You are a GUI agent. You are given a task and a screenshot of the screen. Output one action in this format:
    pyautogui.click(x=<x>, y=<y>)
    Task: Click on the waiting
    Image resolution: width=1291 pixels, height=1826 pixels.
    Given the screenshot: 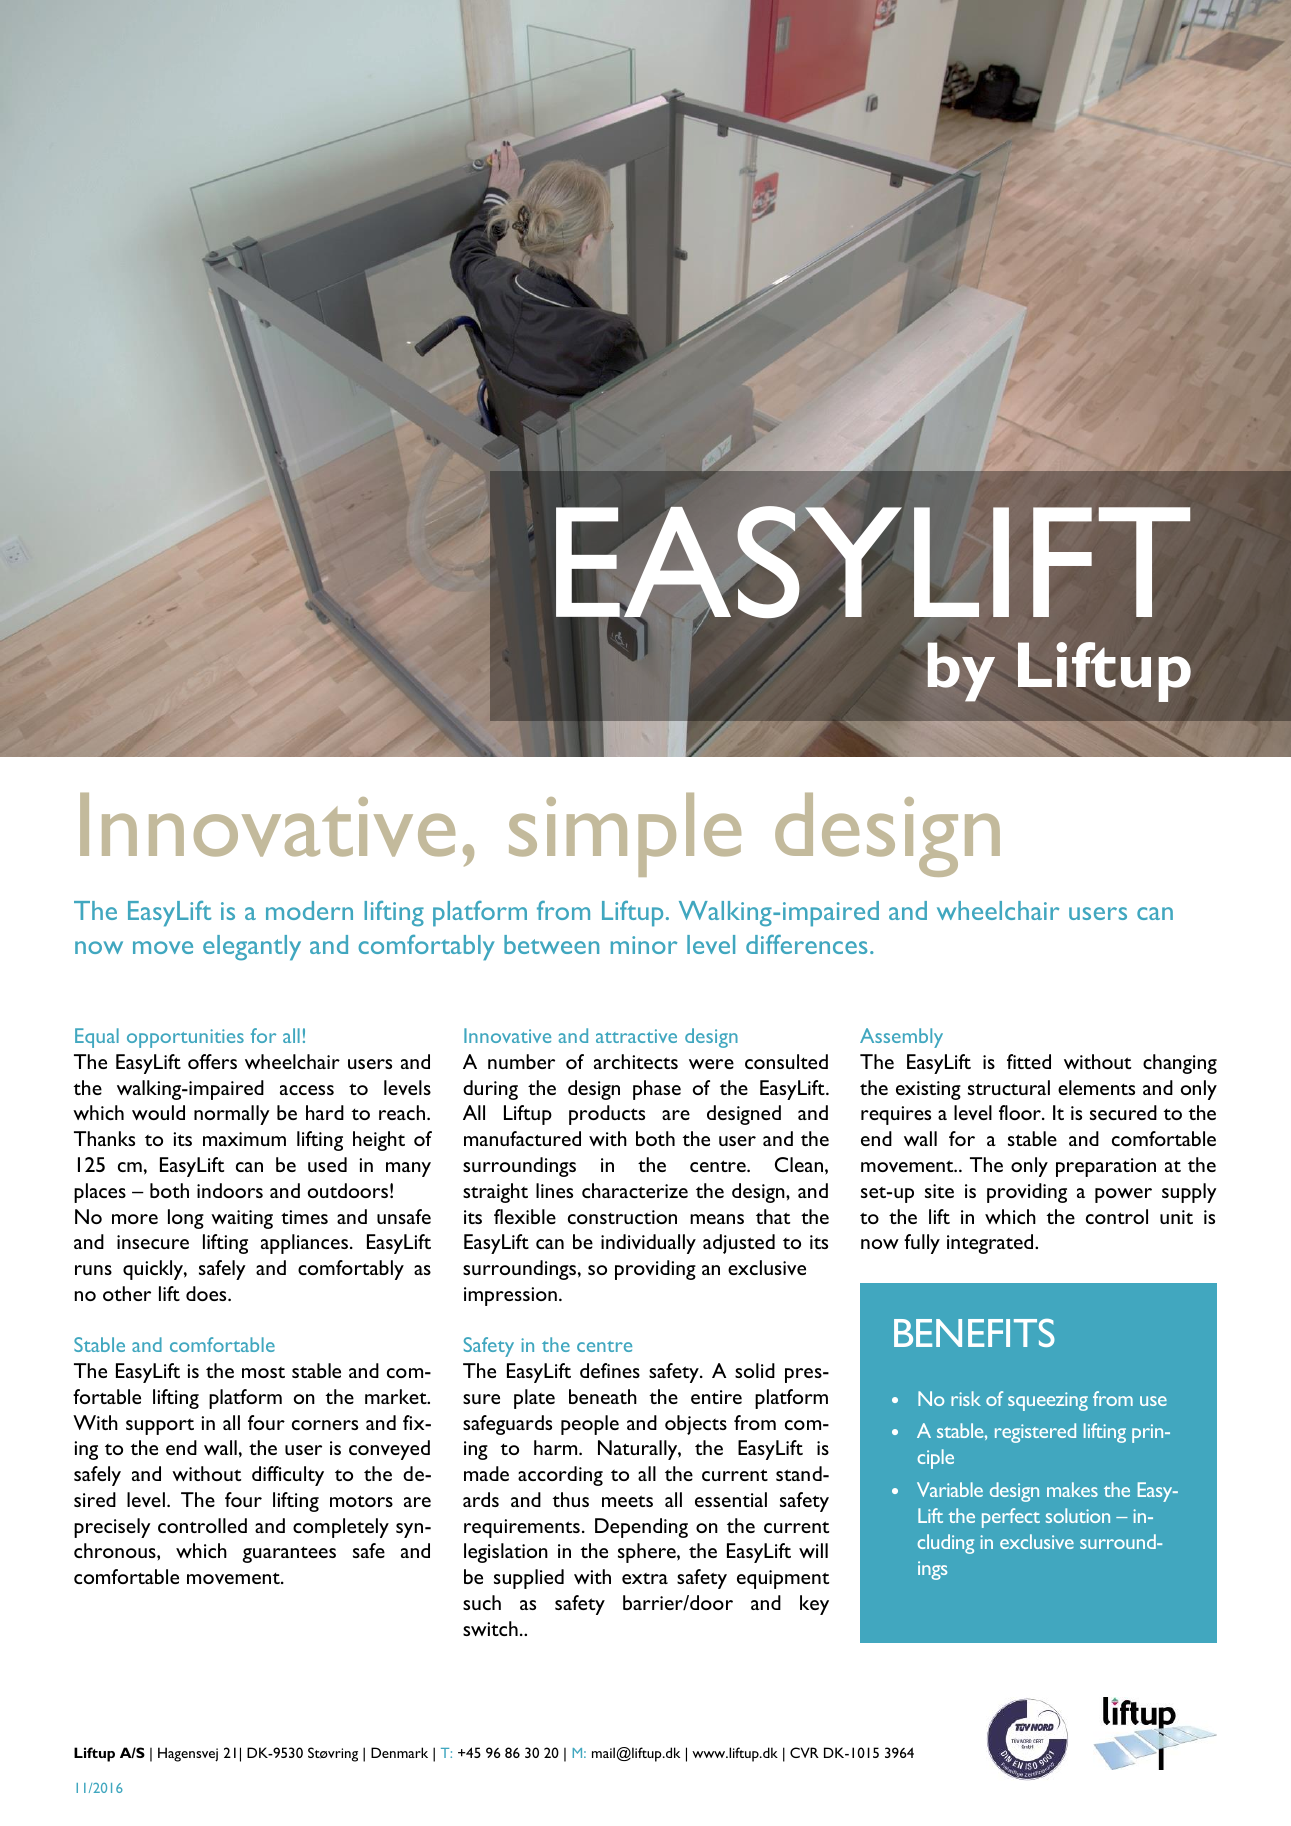 What is the action you would take?
    pyautogui.click(x=242, y=1219)
